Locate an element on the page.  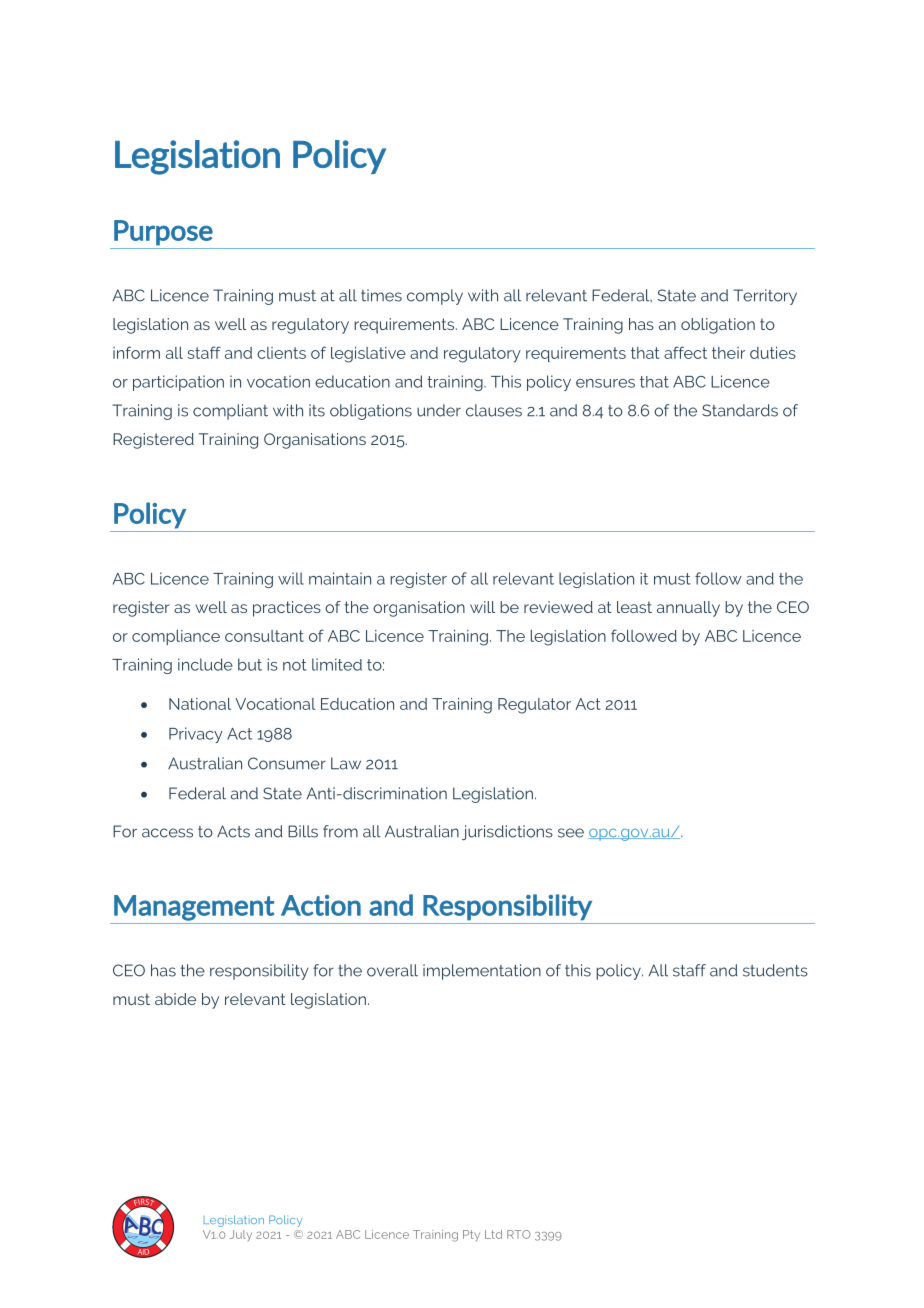
practices is located at coordinates (287, 609).
